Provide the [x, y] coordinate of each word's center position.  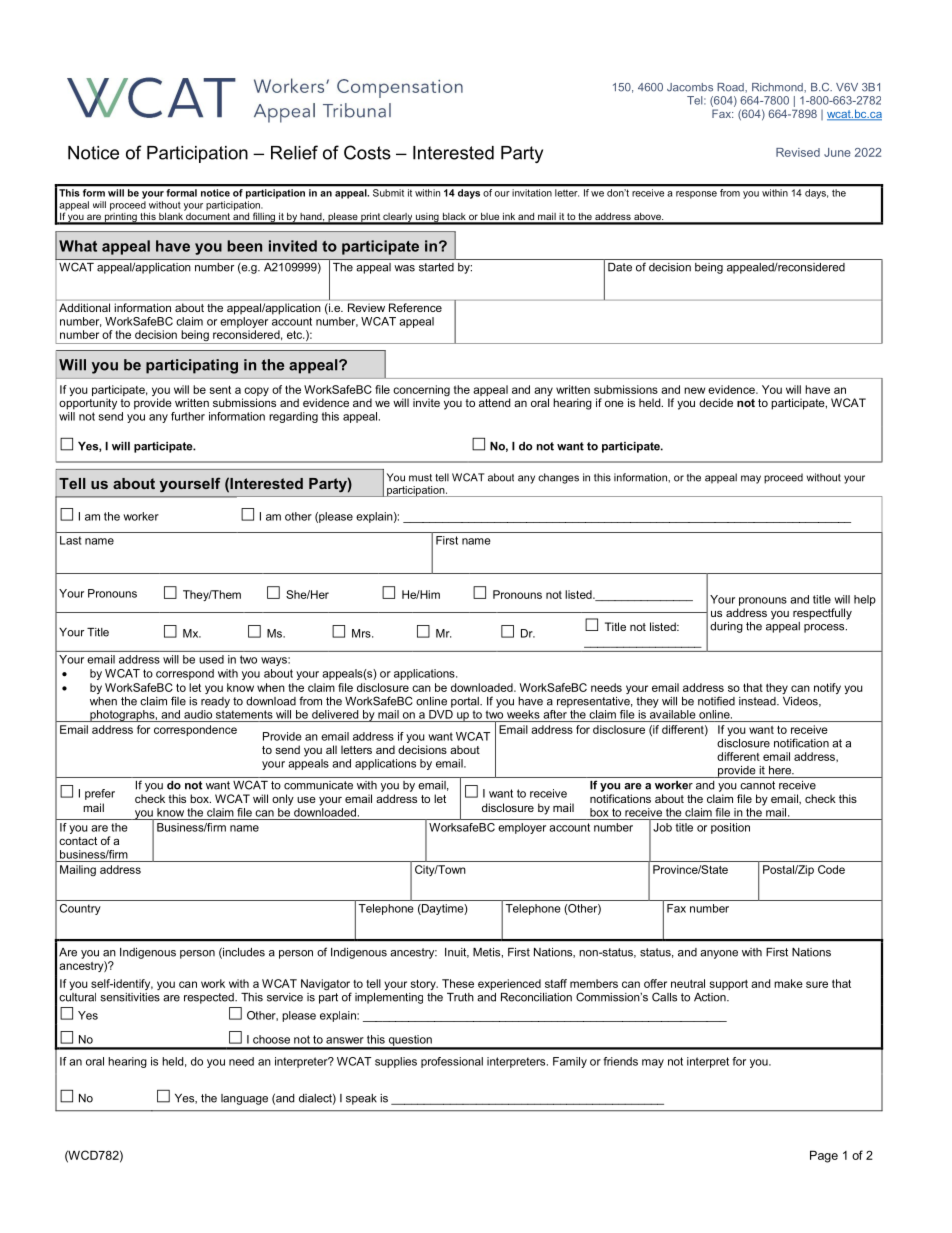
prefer [100, 794]
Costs [367, 152]
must [420, 478]
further [188, 416]
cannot [757, 785]
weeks [523, 714]
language [244, 1099]
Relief [294, 152]
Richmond [778, 87]
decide [716, 402]
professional [452, 1062]
